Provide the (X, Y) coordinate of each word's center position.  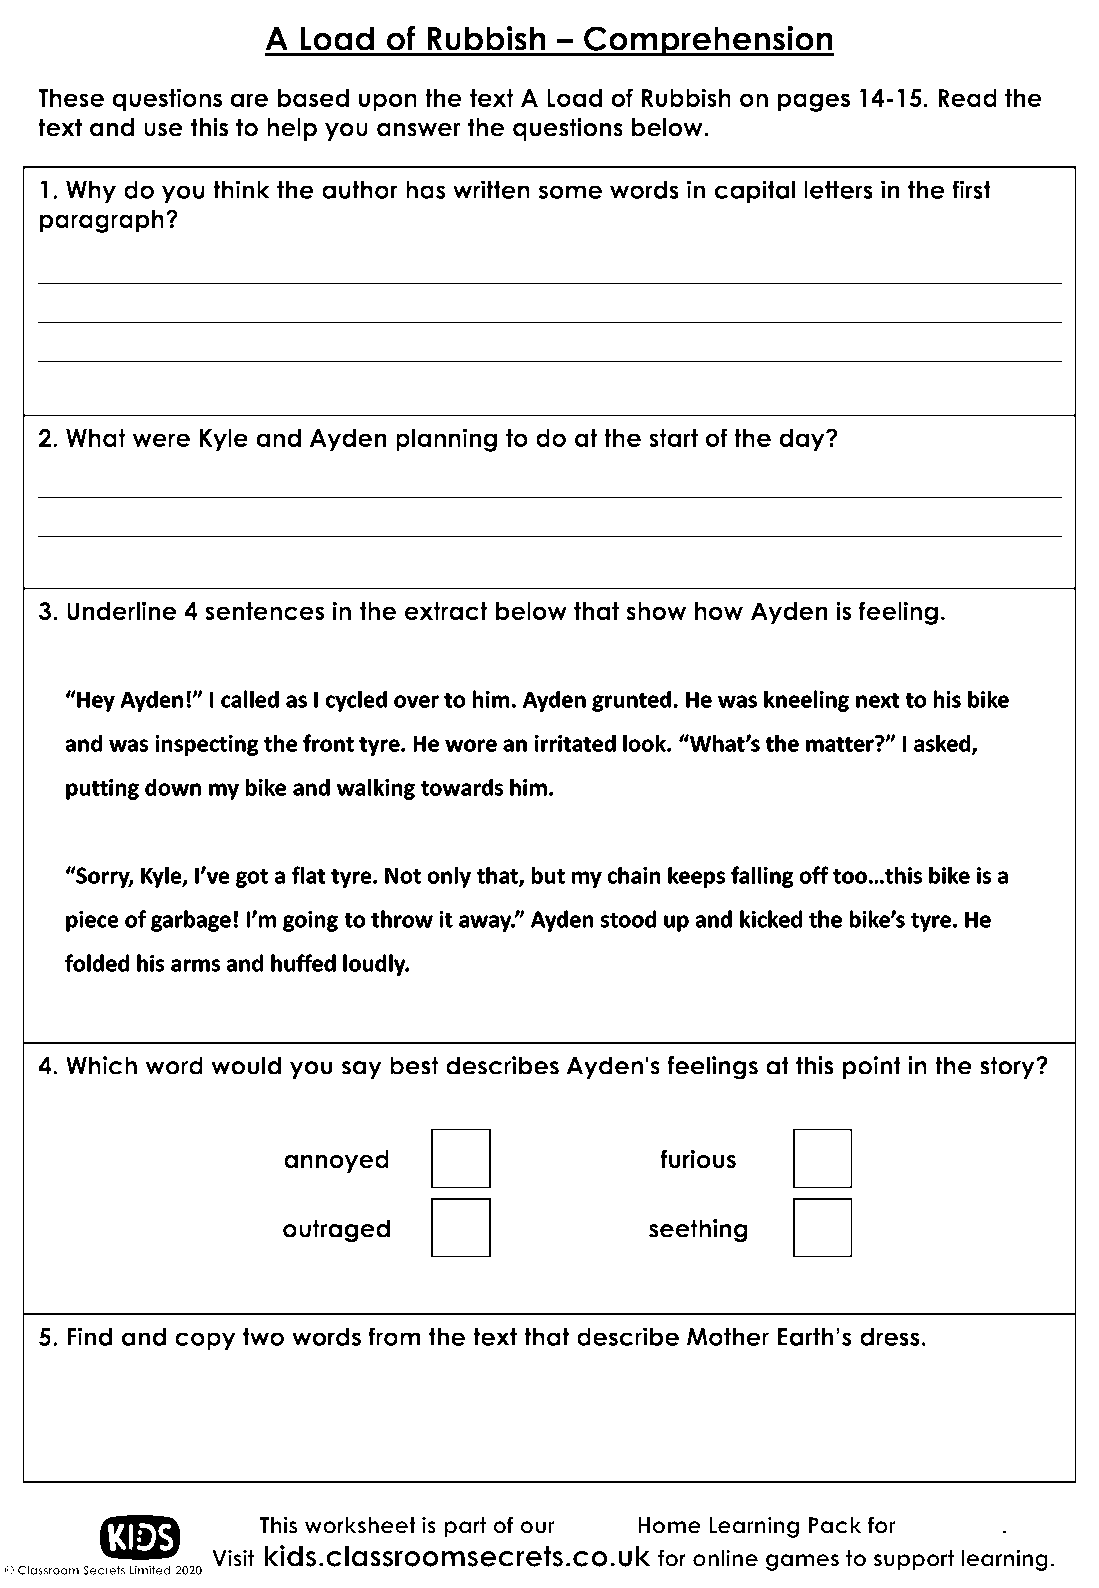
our (537, 1527)
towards (462, 787)
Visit (233, 1558)
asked (942, 743)
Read (967, 98)
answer (419, 130)
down (173, 787)
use (163, 130)
